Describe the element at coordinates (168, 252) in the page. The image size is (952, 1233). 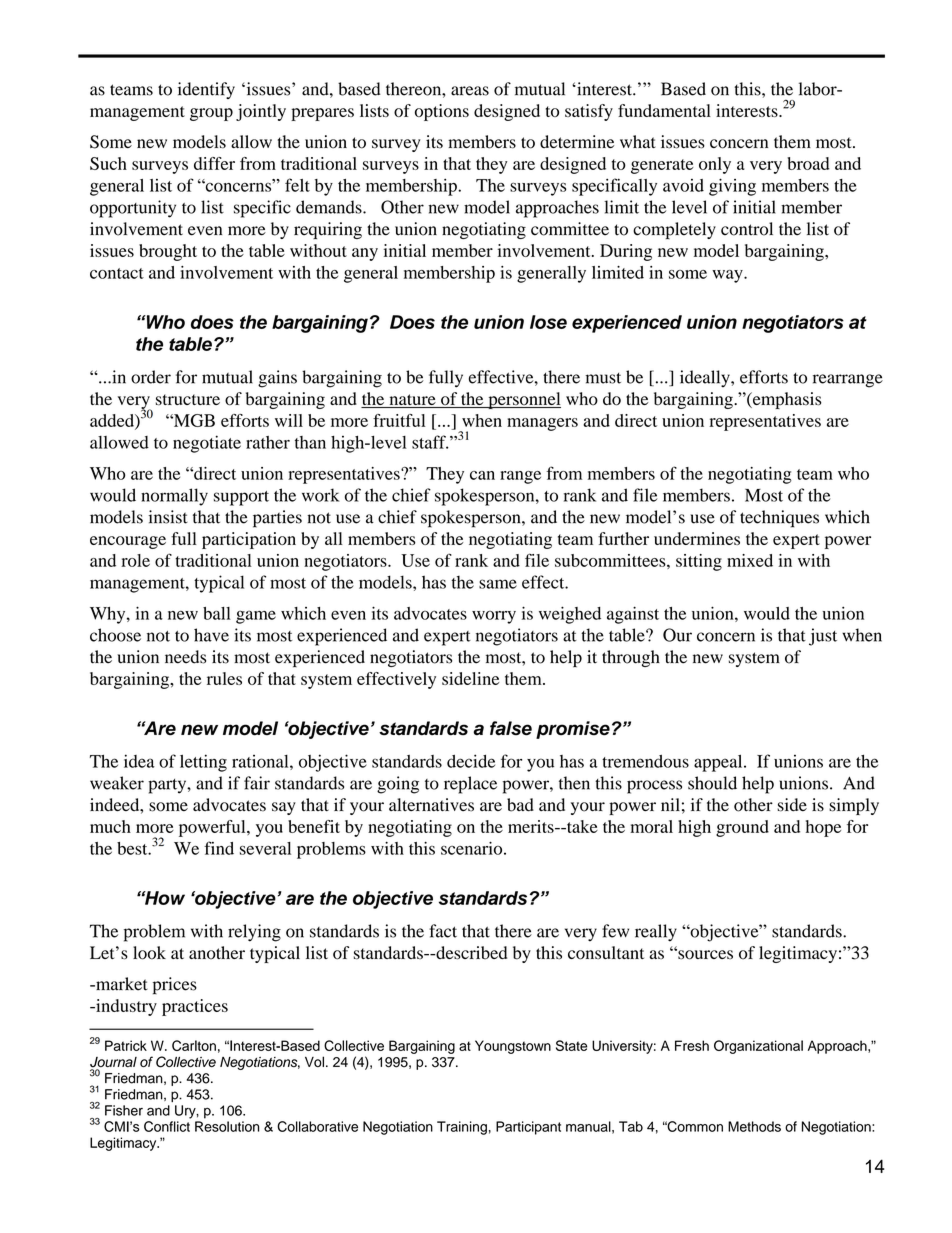
I see `brought` at that location.
